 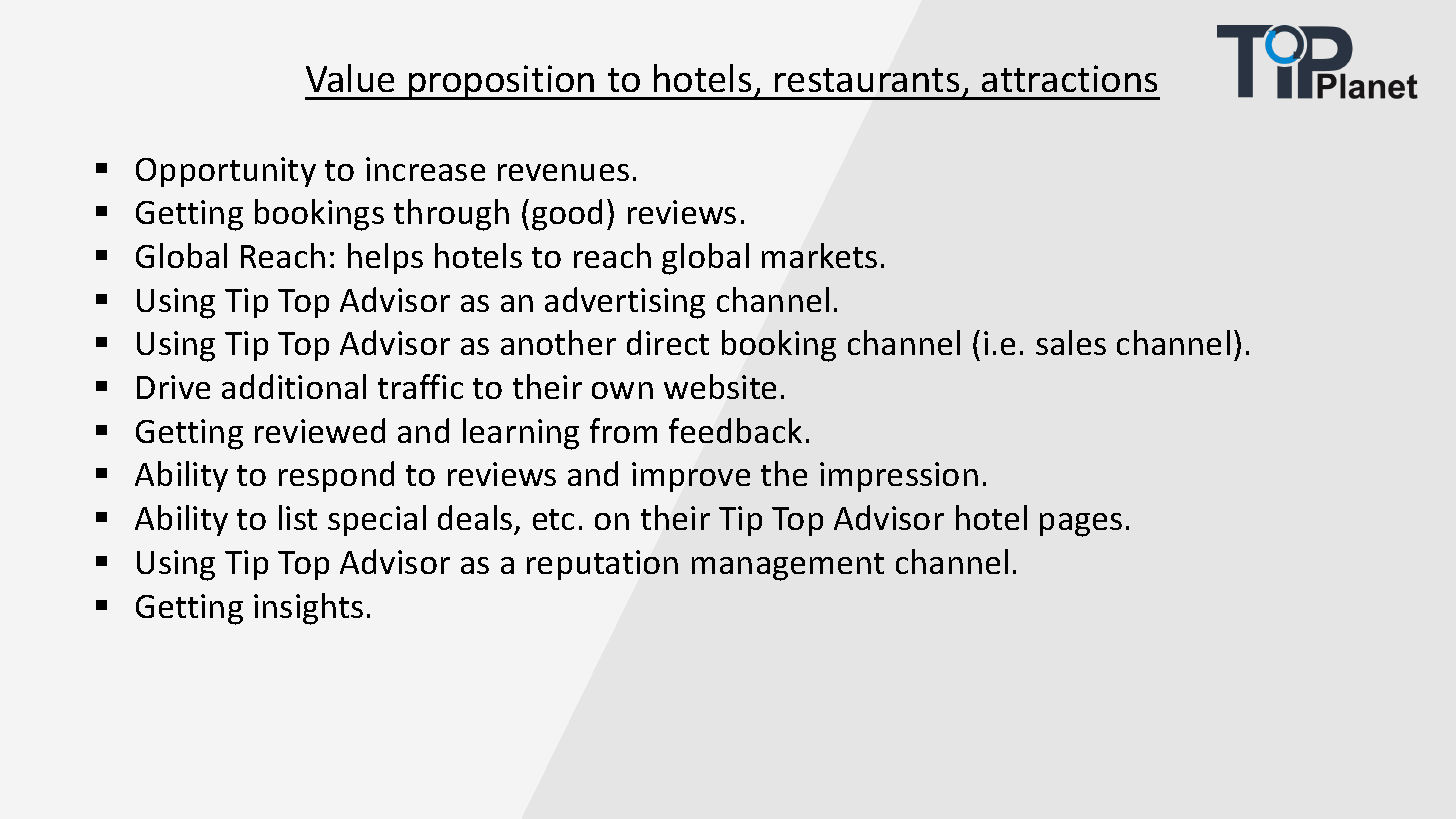 I want to click on insights, so click(x=308, y=609).
